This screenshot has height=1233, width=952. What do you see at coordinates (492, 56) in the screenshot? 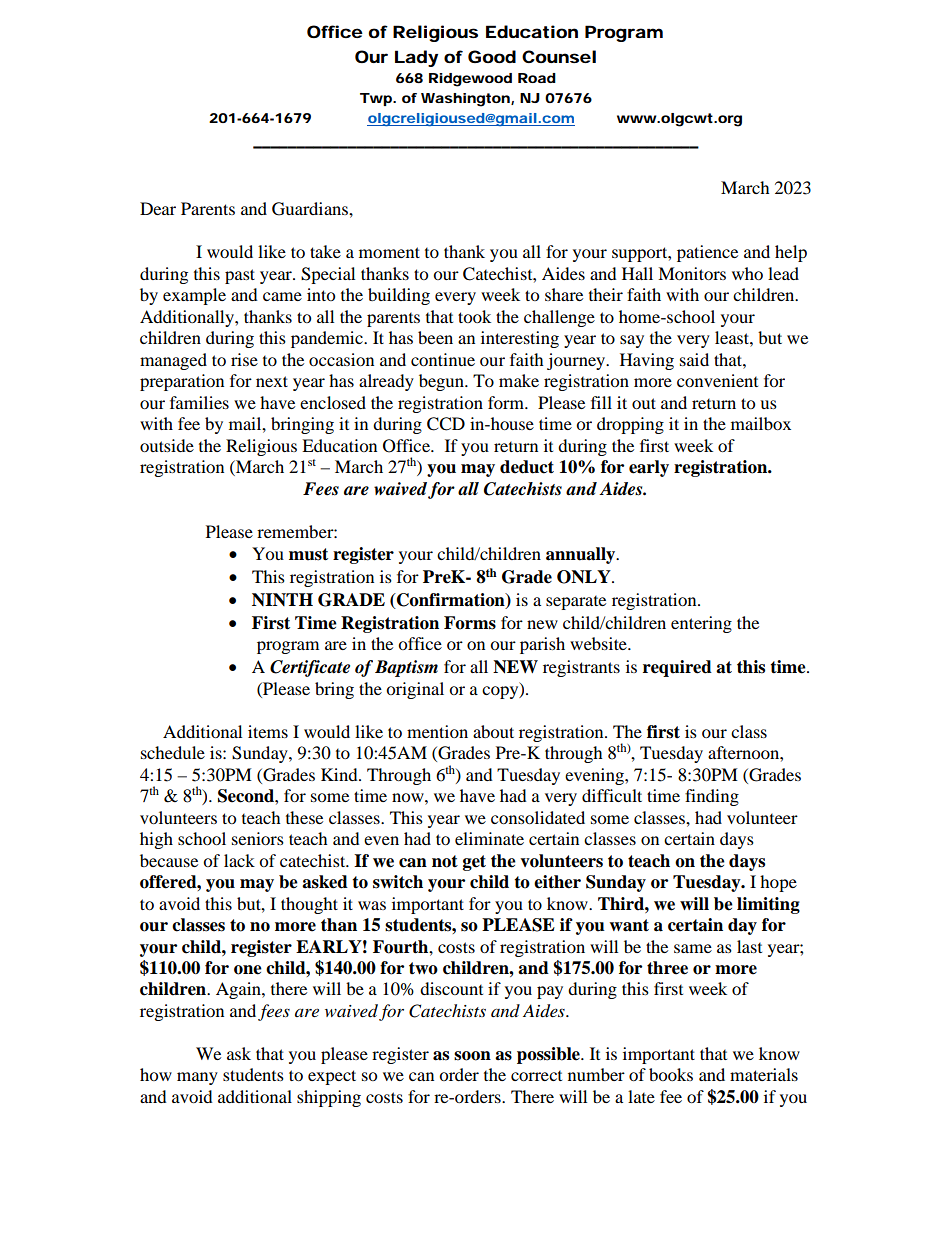
I see `Good` at bounding box center [492, 56].
